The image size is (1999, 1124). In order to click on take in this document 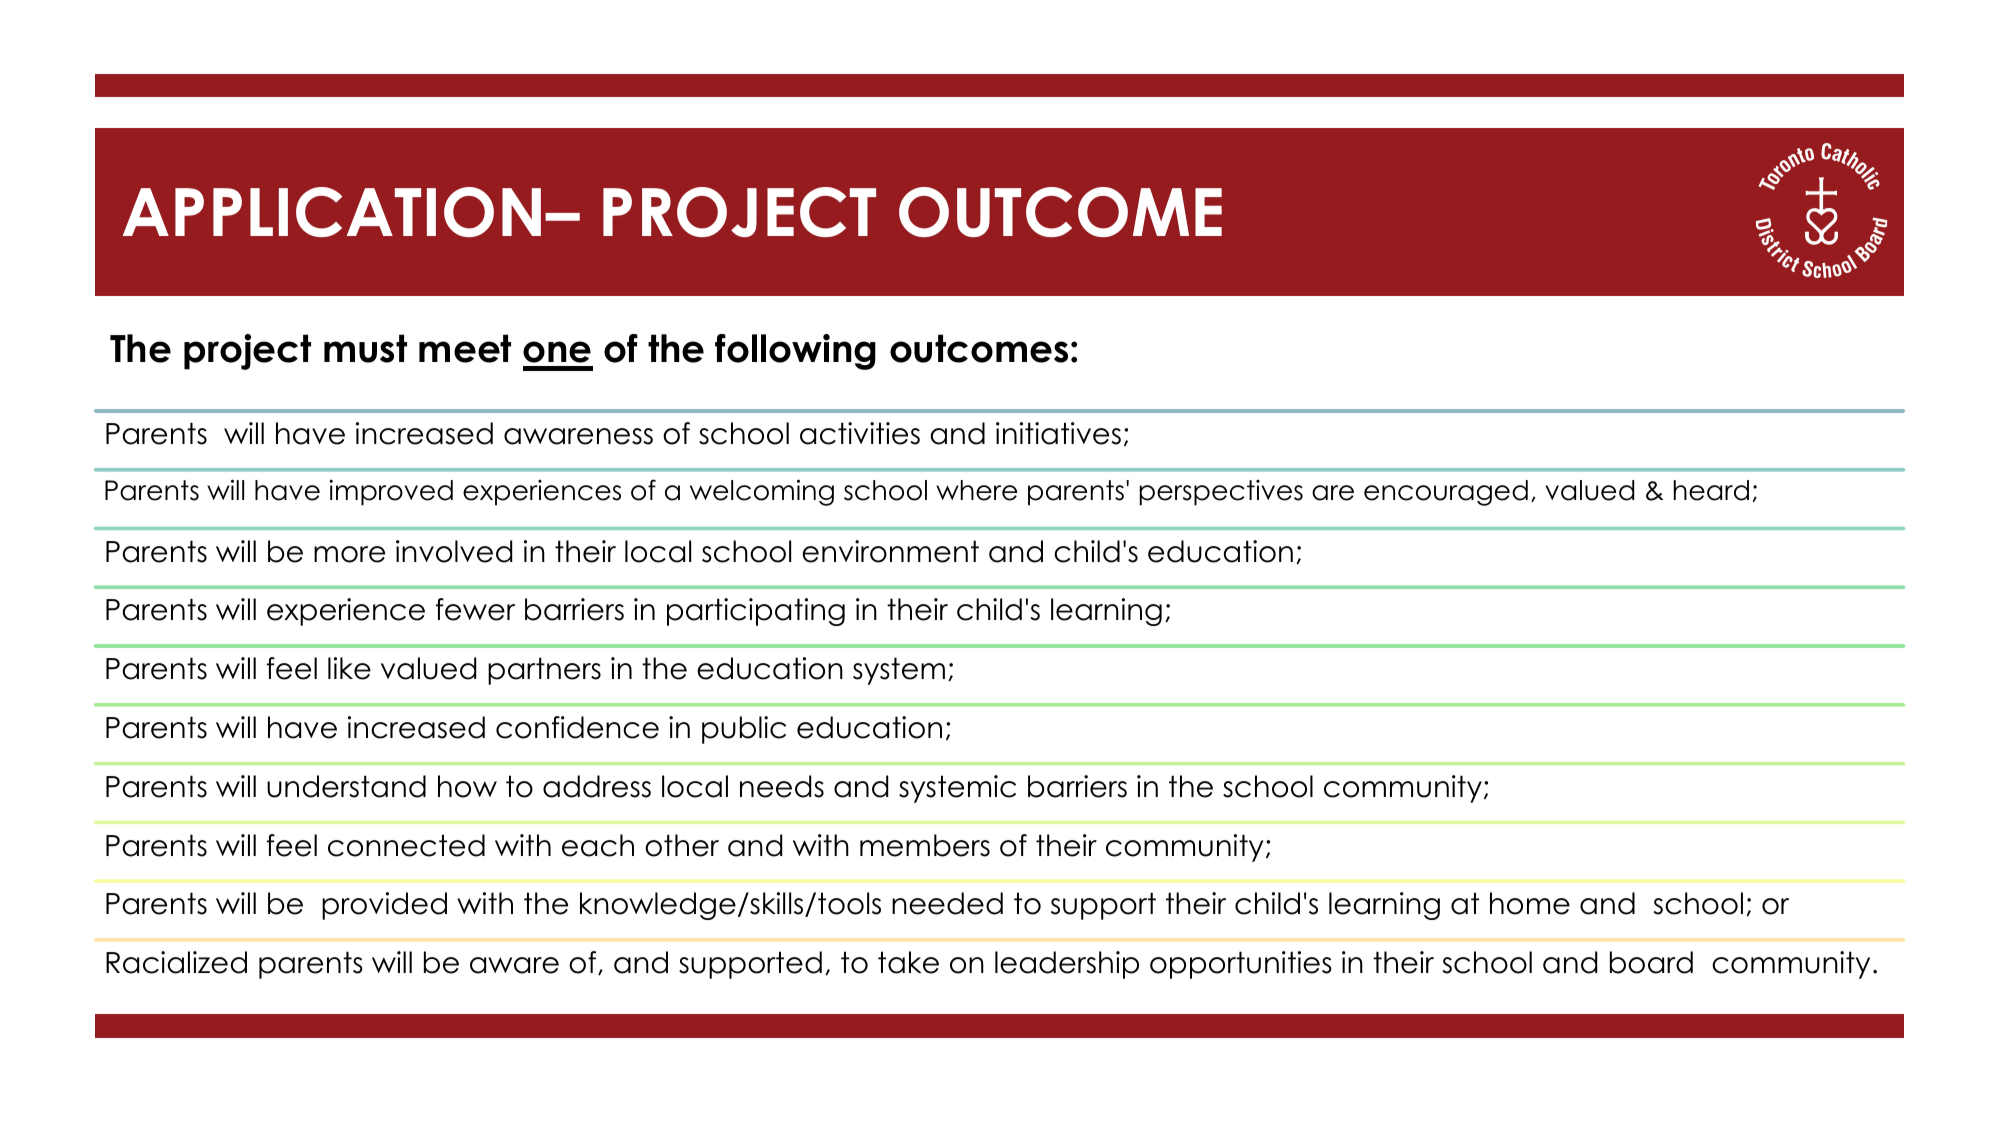, I will do `click(908, 962)`.
